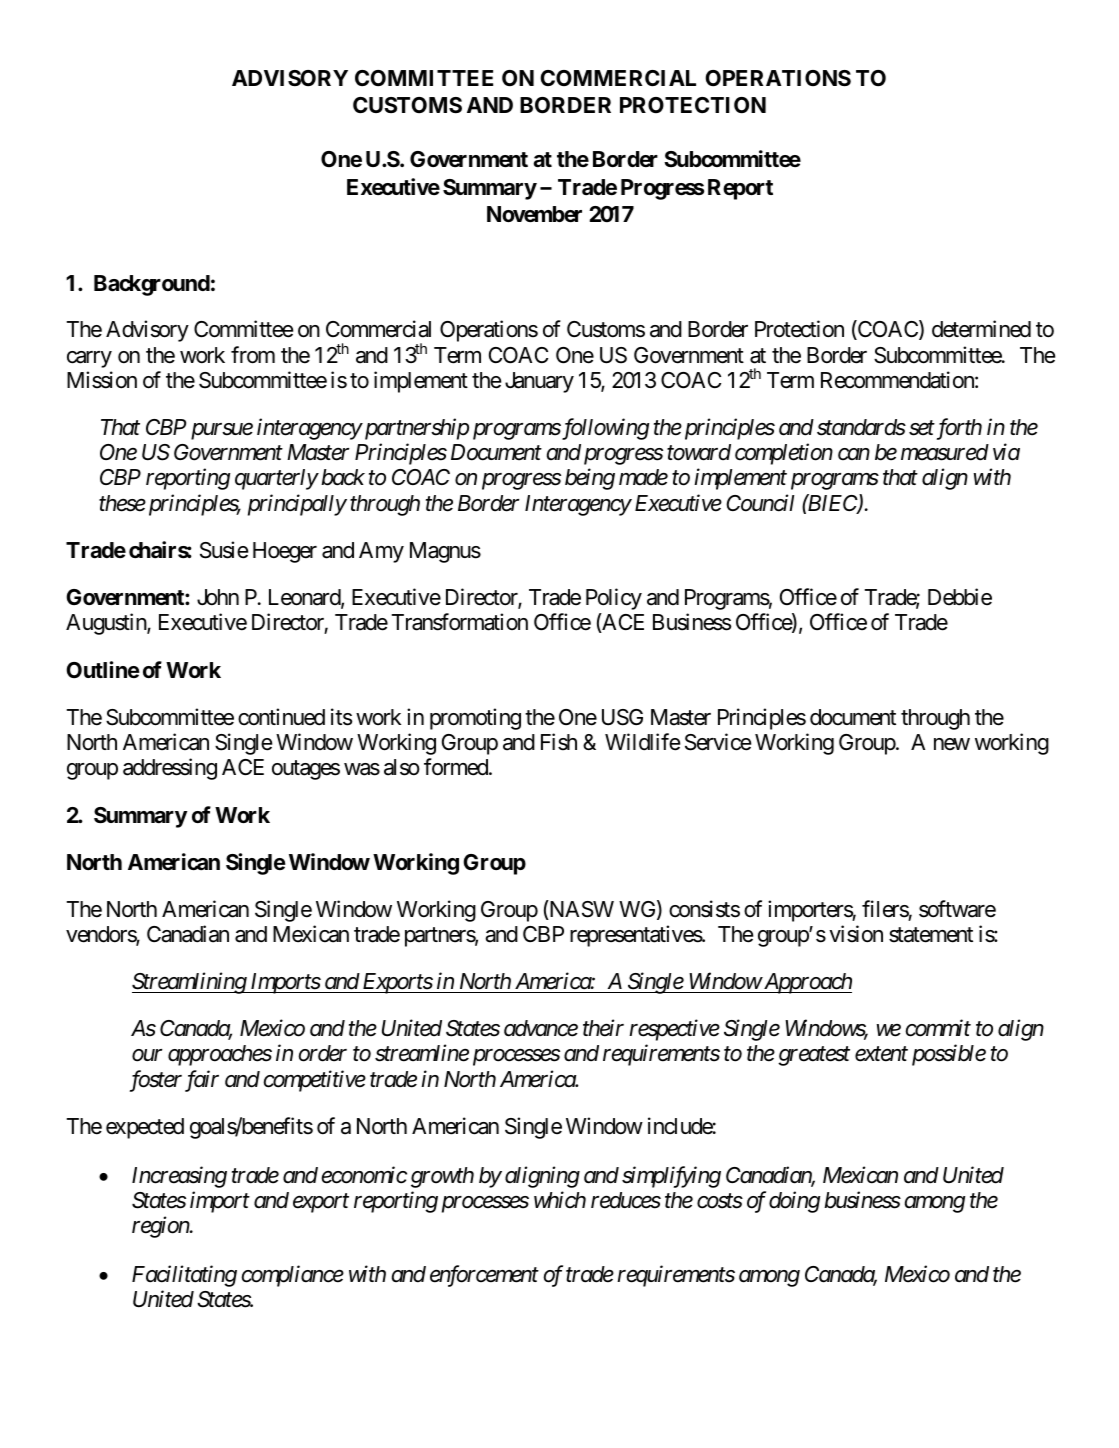  I want to click on new, so click(952, 744).
